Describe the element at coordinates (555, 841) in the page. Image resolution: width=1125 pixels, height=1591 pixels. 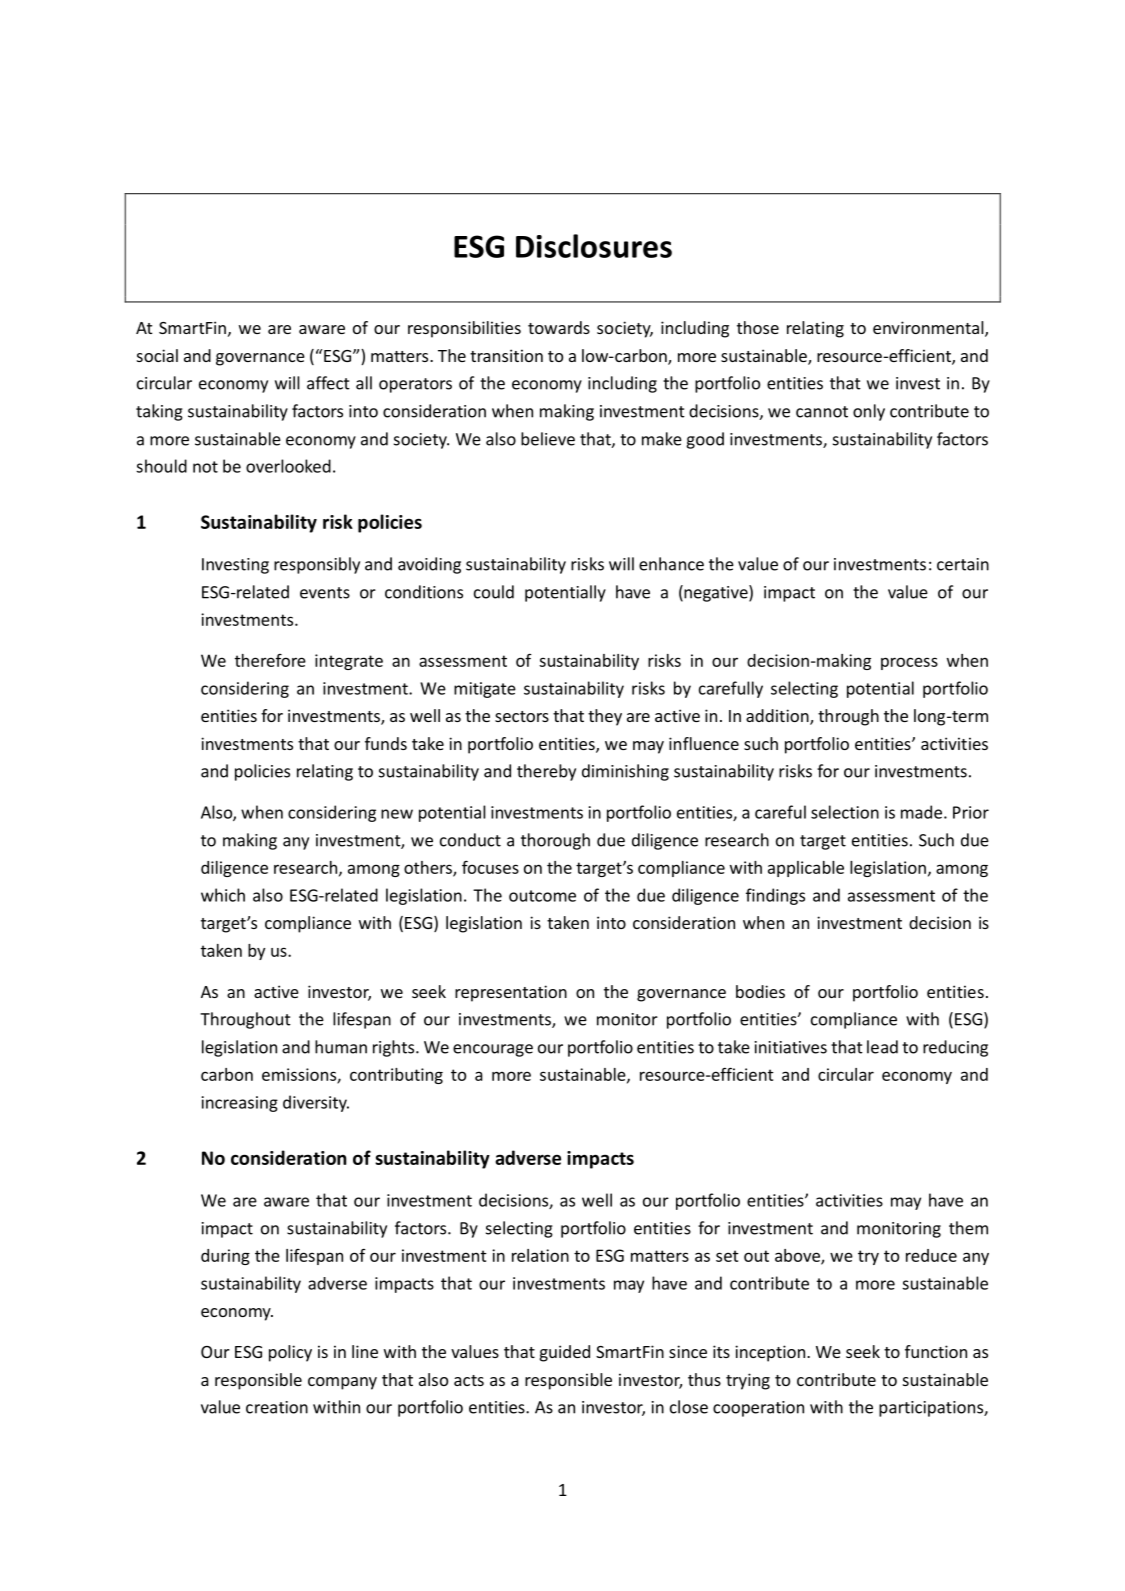
I see `thorough` at that location.
